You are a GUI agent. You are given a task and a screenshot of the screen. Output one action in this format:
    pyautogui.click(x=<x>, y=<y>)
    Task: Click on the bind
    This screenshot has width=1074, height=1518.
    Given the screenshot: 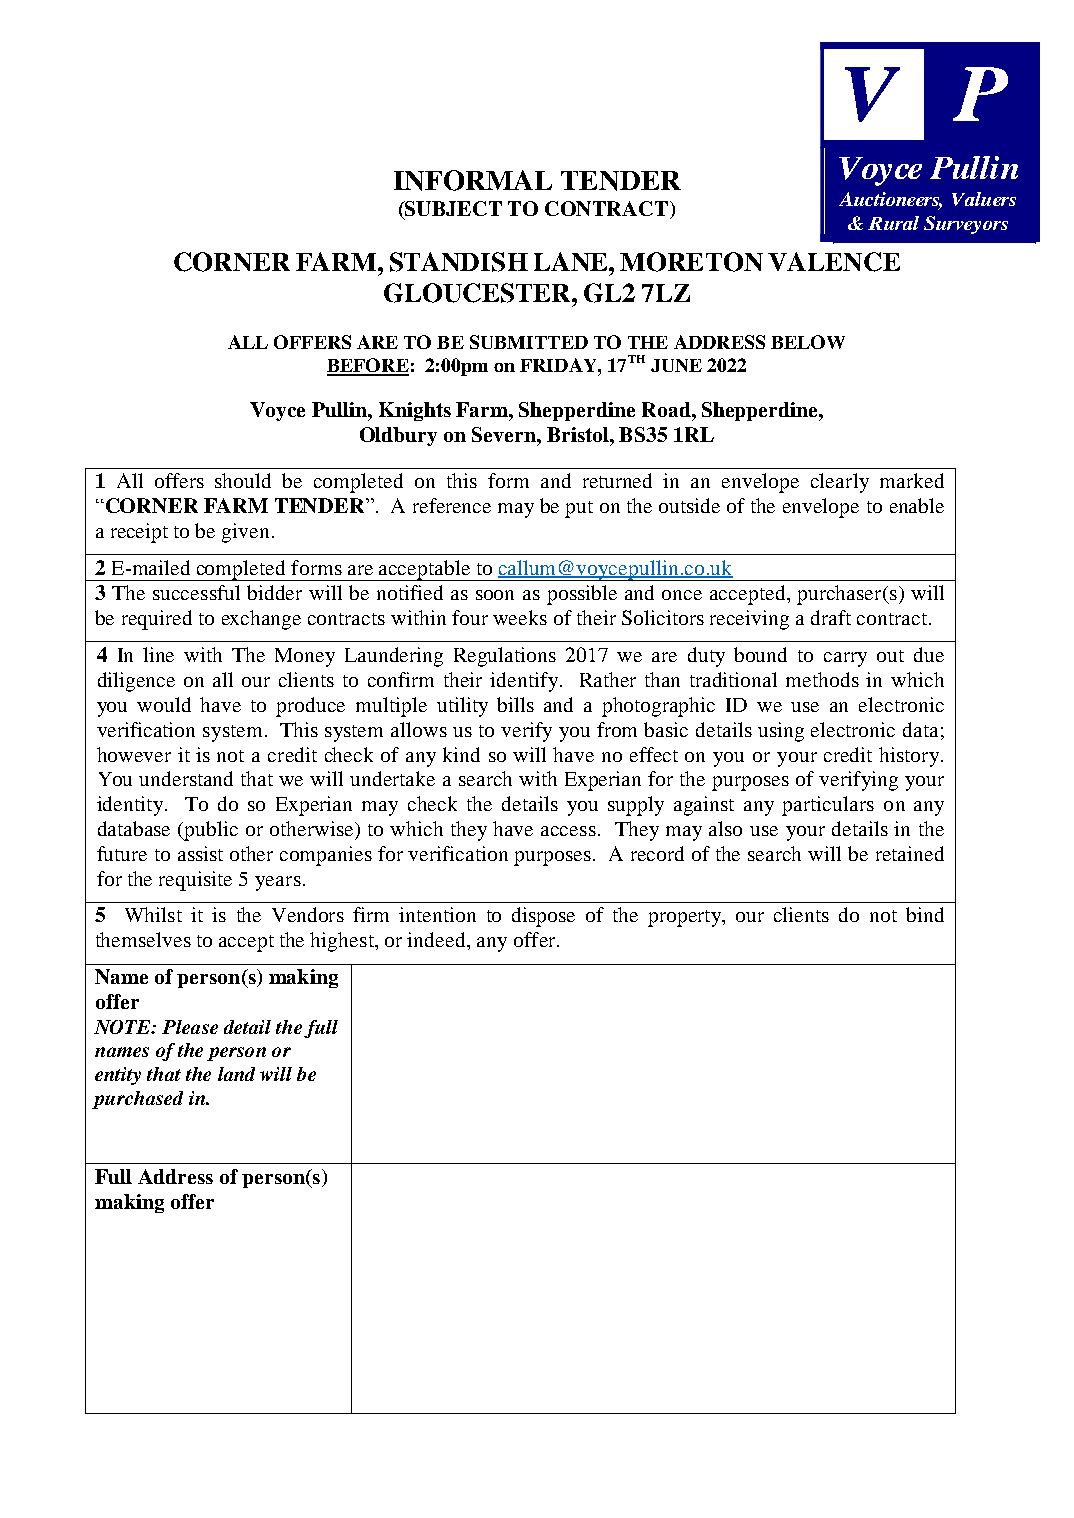 What is the action you would take?
    pyautogui.click(x=925, y=914)
